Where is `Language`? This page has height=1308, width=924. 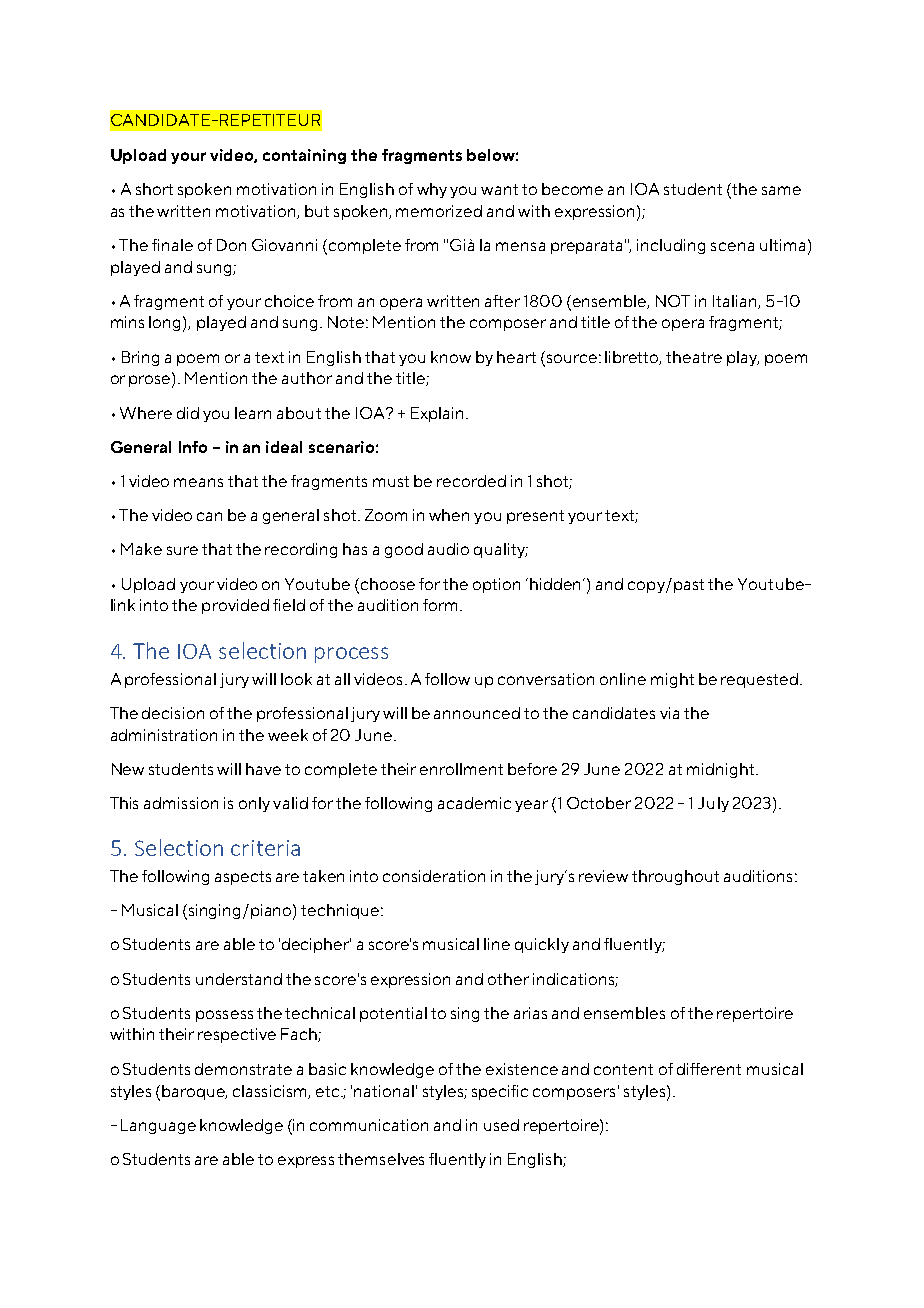 Language is located at coordinates (158, 1126).
